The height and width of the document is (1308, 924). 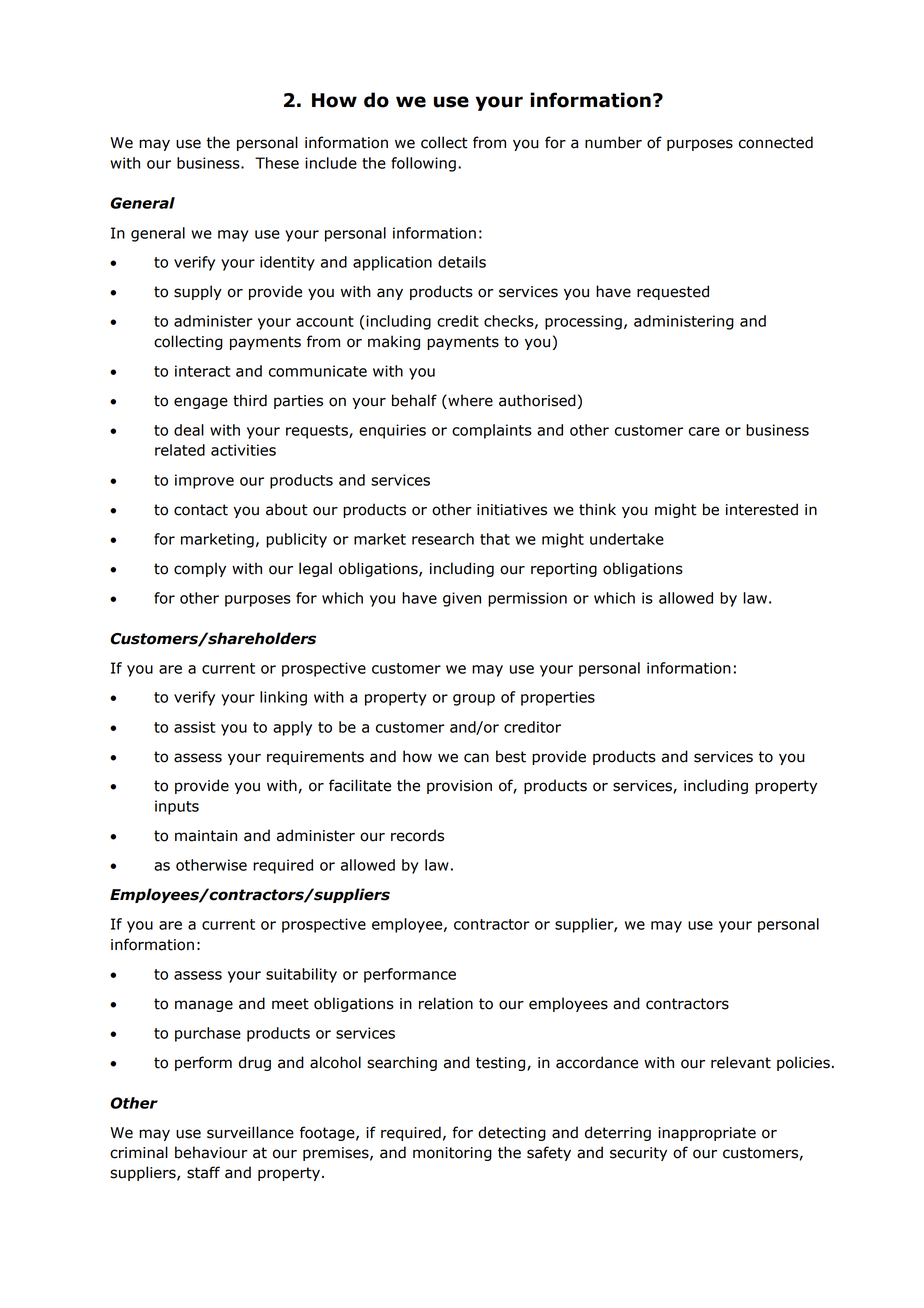 What do you see at coordinates (201, 403) in the document?
I see `engage` at bounding box center [201, 403].
